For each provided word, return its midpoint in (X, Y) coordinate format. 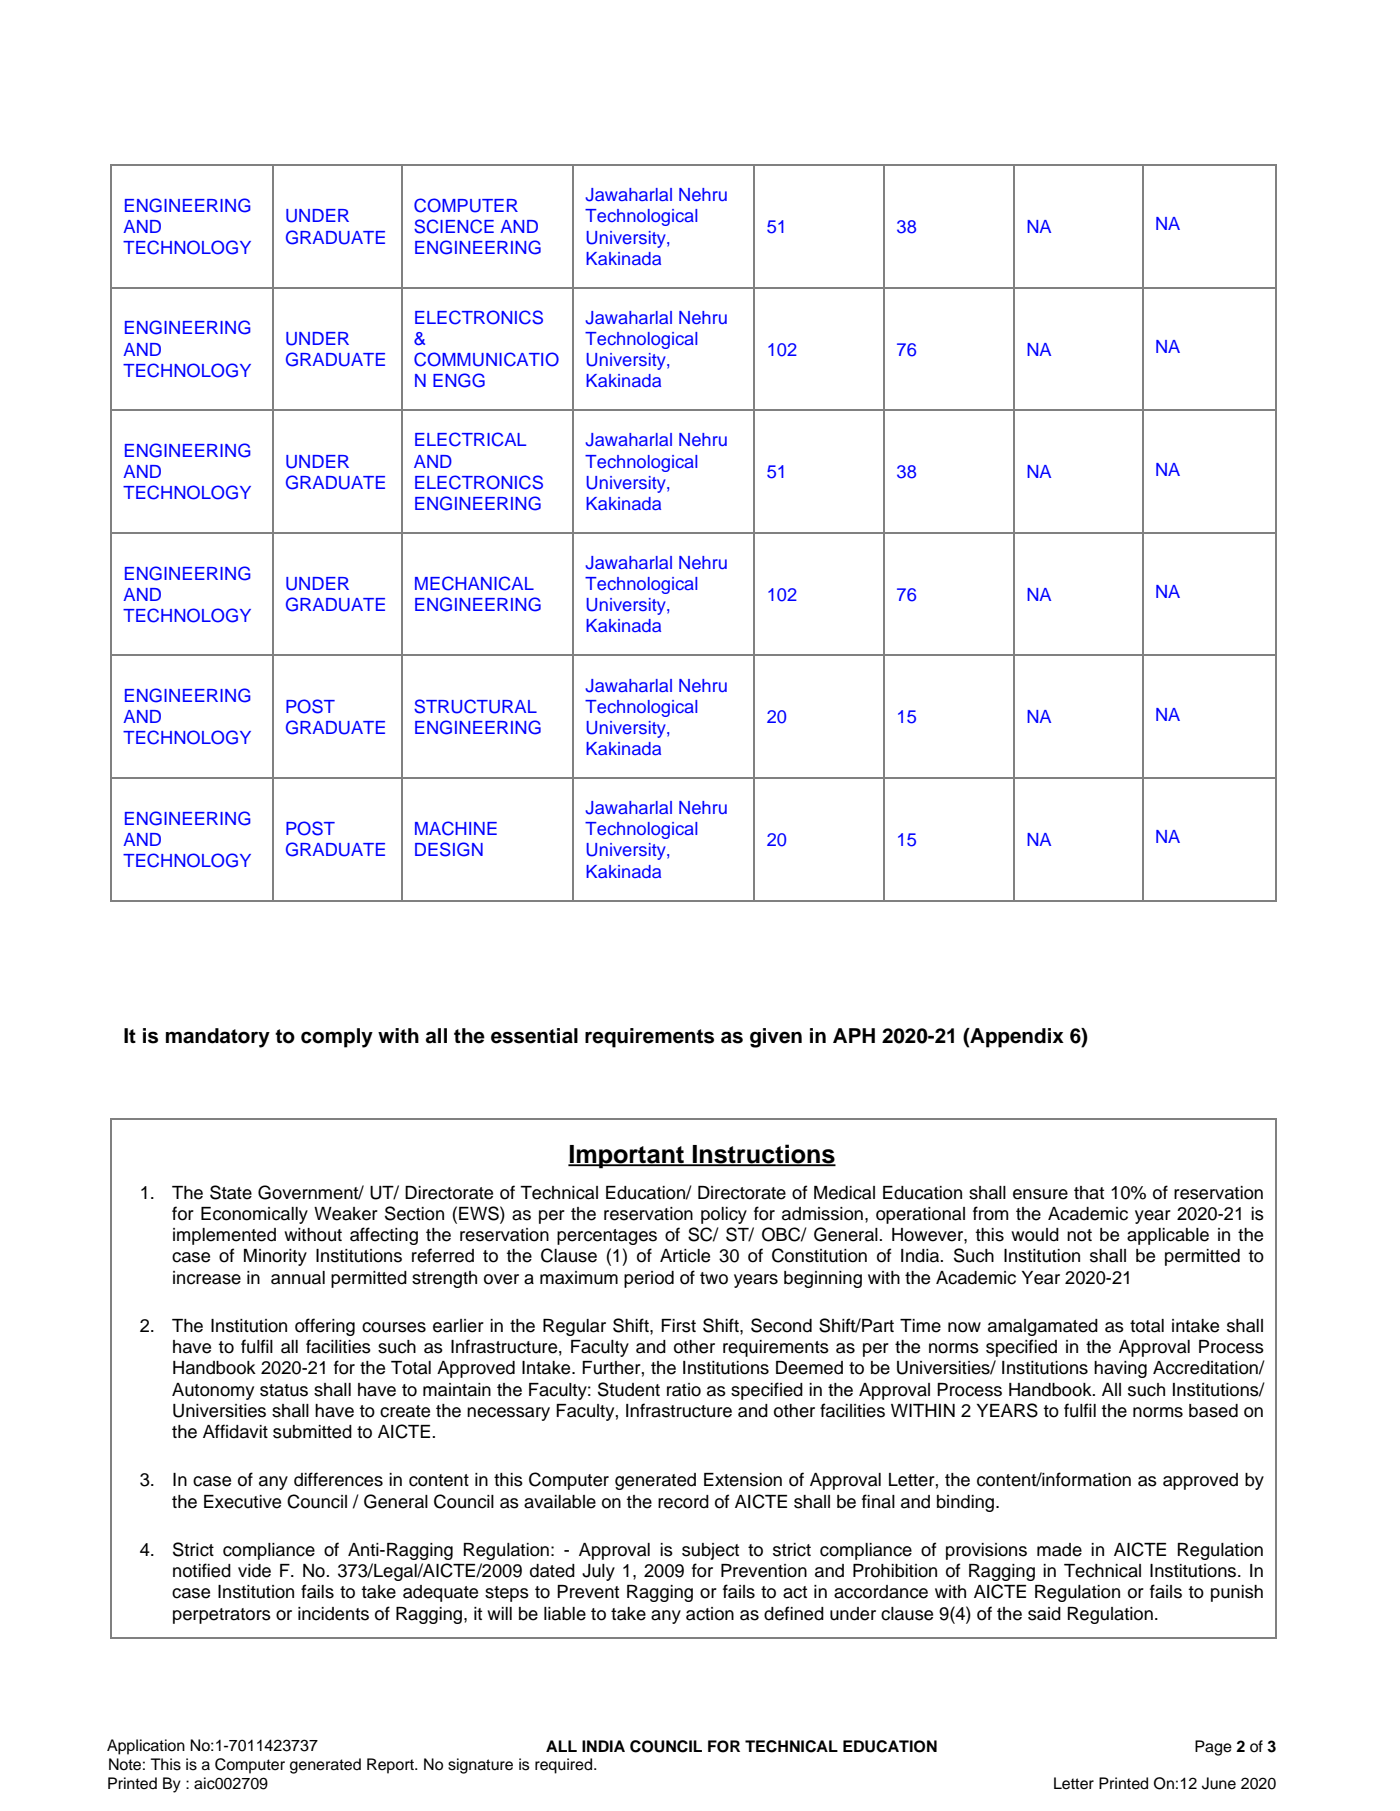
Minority (275, 1257)
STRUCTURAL (475, 706)
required (565, 1766)
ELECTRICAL (470, 439)
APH (854, 1035)
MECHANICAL (474, 583)
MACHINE (456, 828)
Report (391, 1766)
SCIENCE (454, 226)
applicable (1168, 1236)
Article (685, 1256)
